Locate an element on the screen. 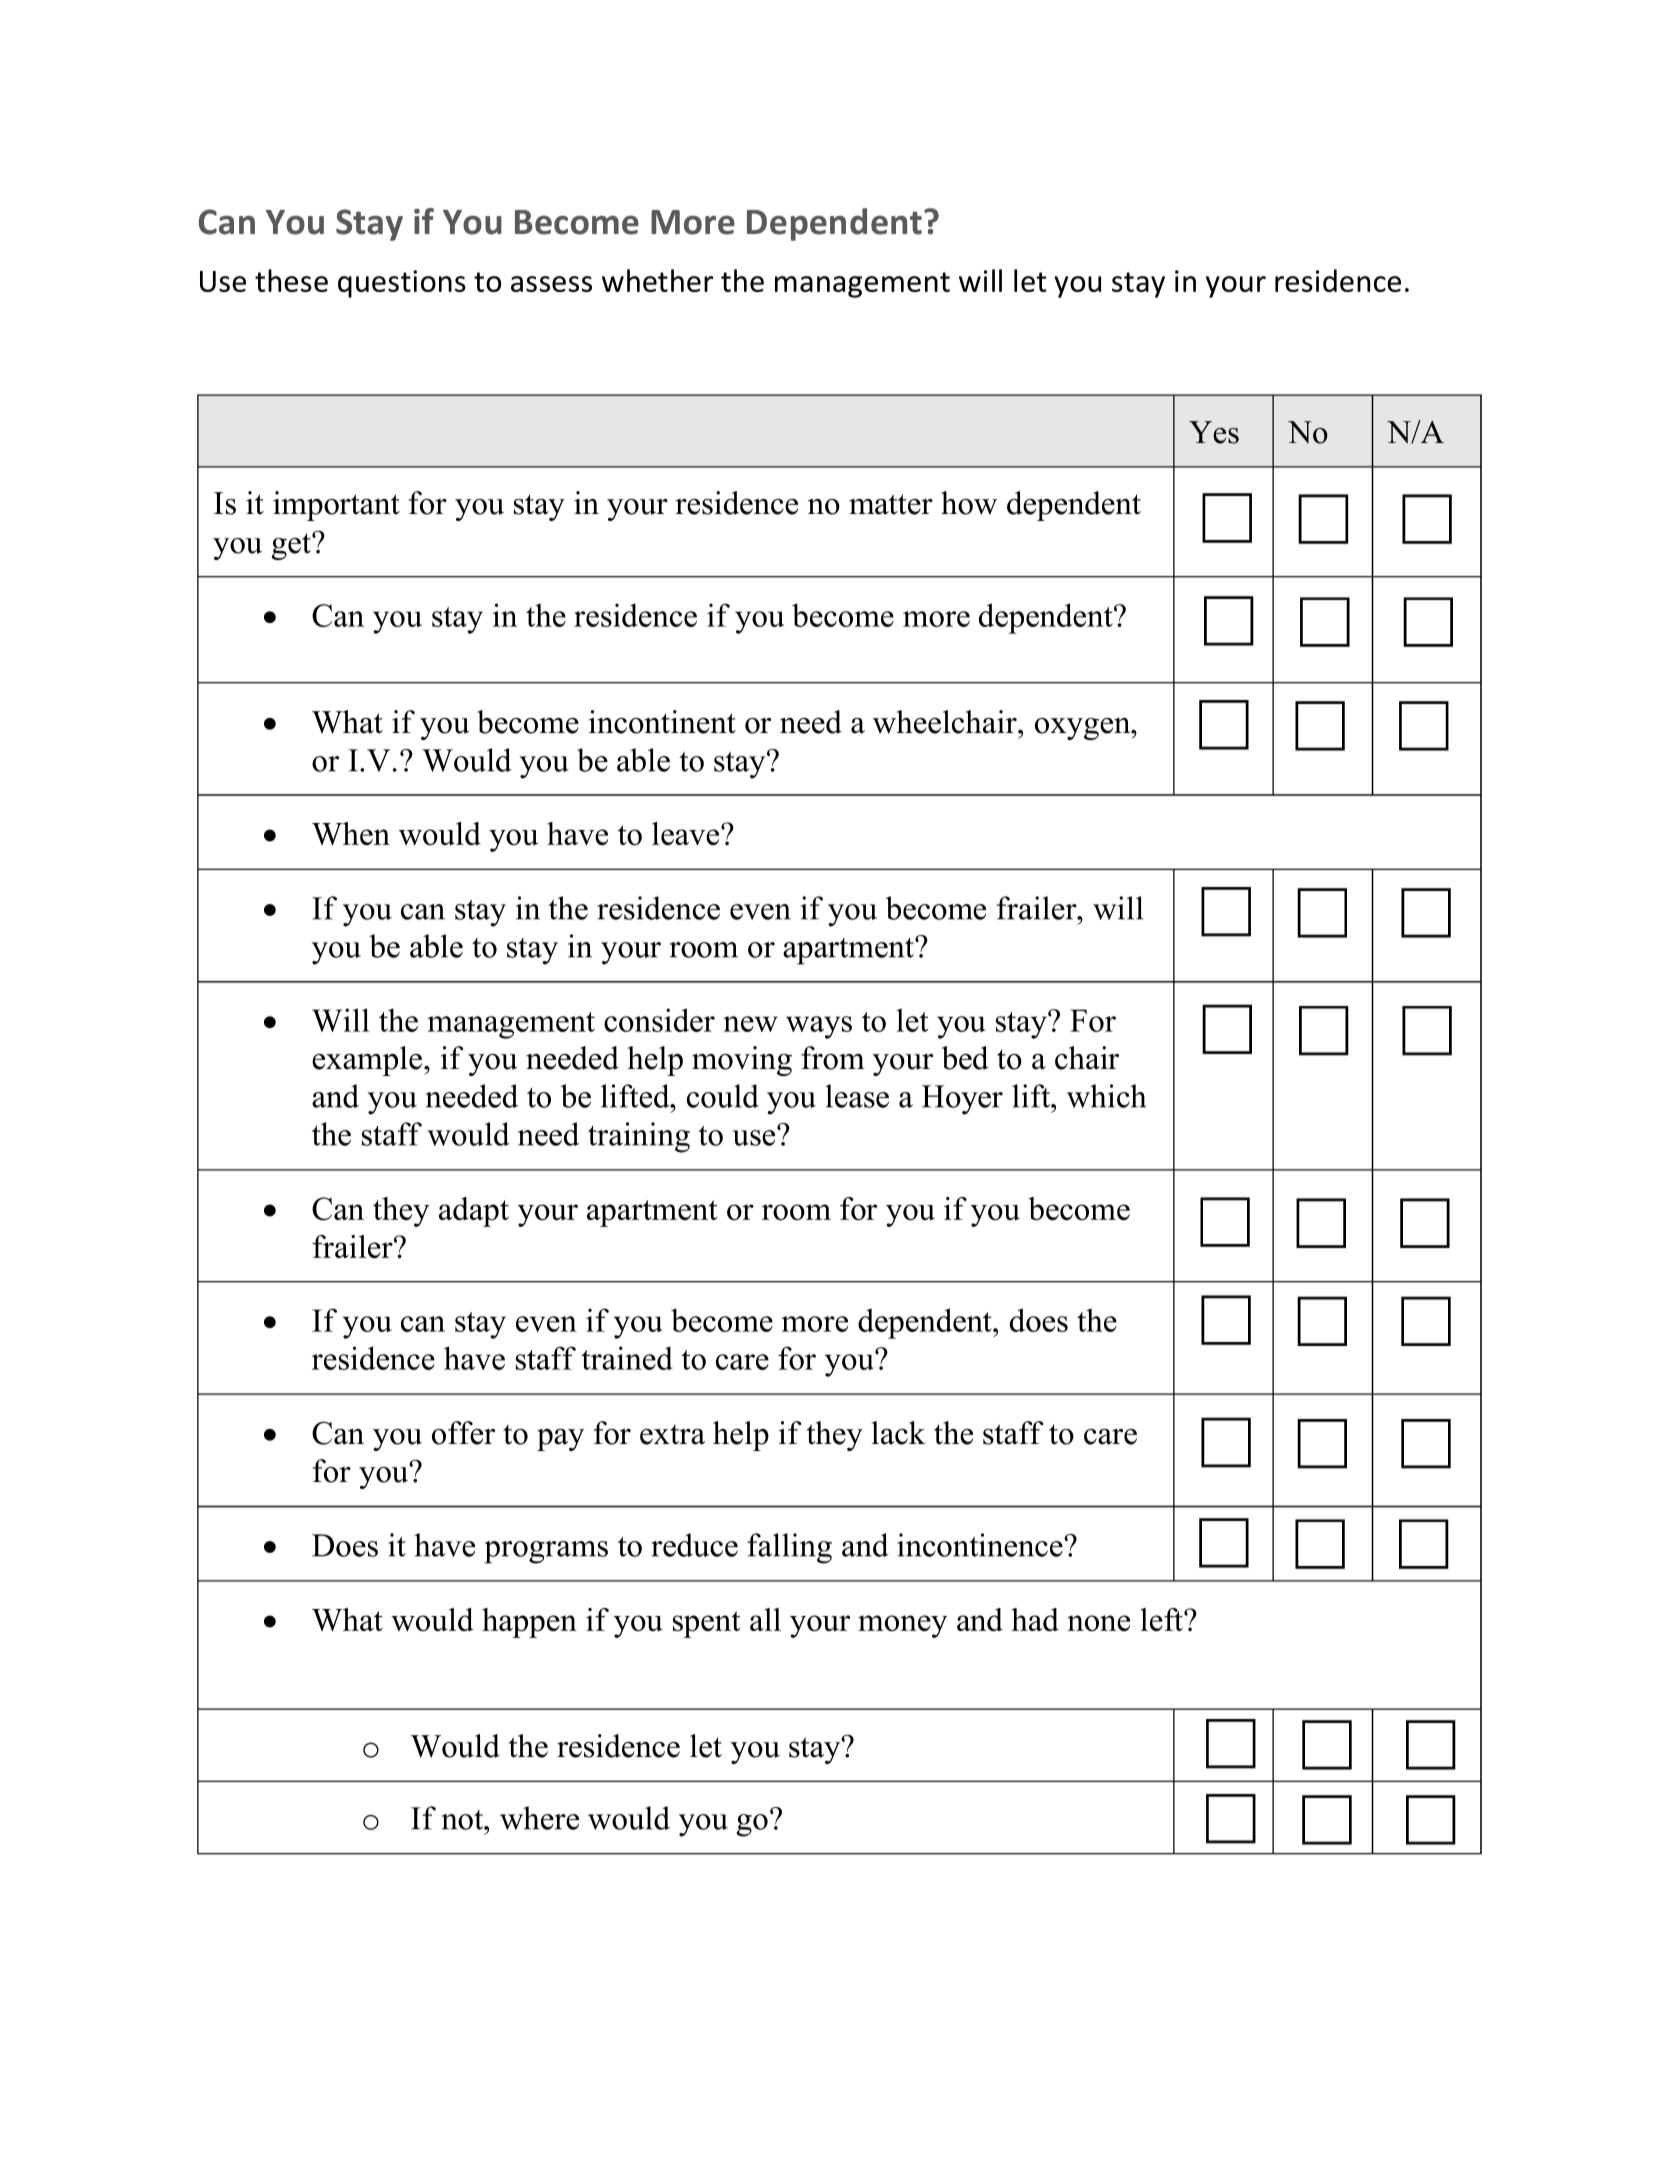 The width and height of the screenshot is (1677, 2170). offer is located at coordinates (463, 1433).
